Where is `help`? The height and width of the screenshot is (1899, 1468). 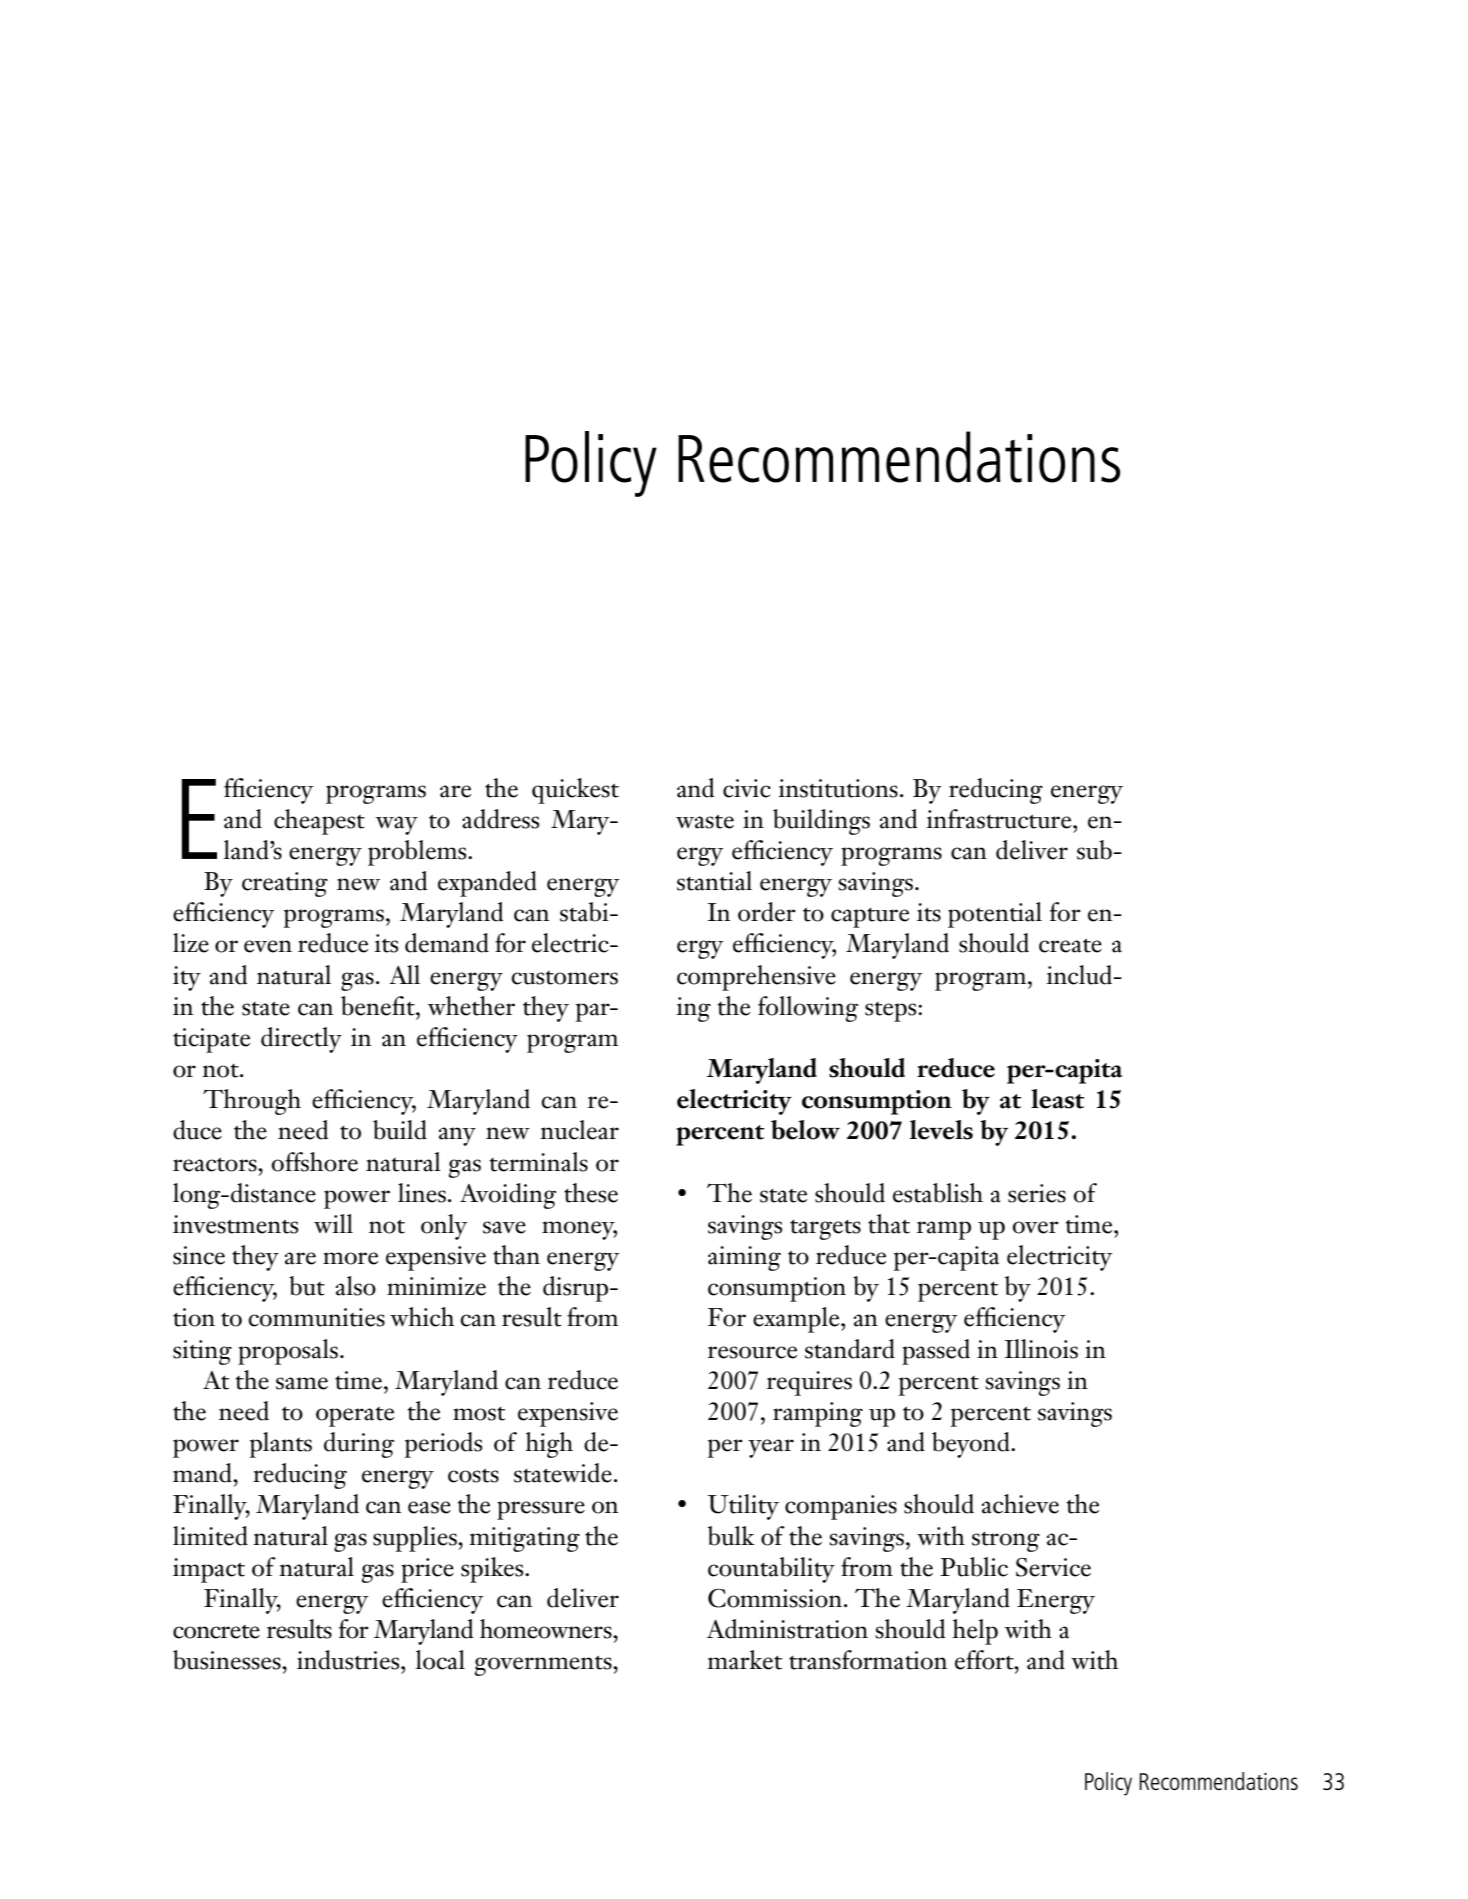
help is located at coordinates (975, 1632).
